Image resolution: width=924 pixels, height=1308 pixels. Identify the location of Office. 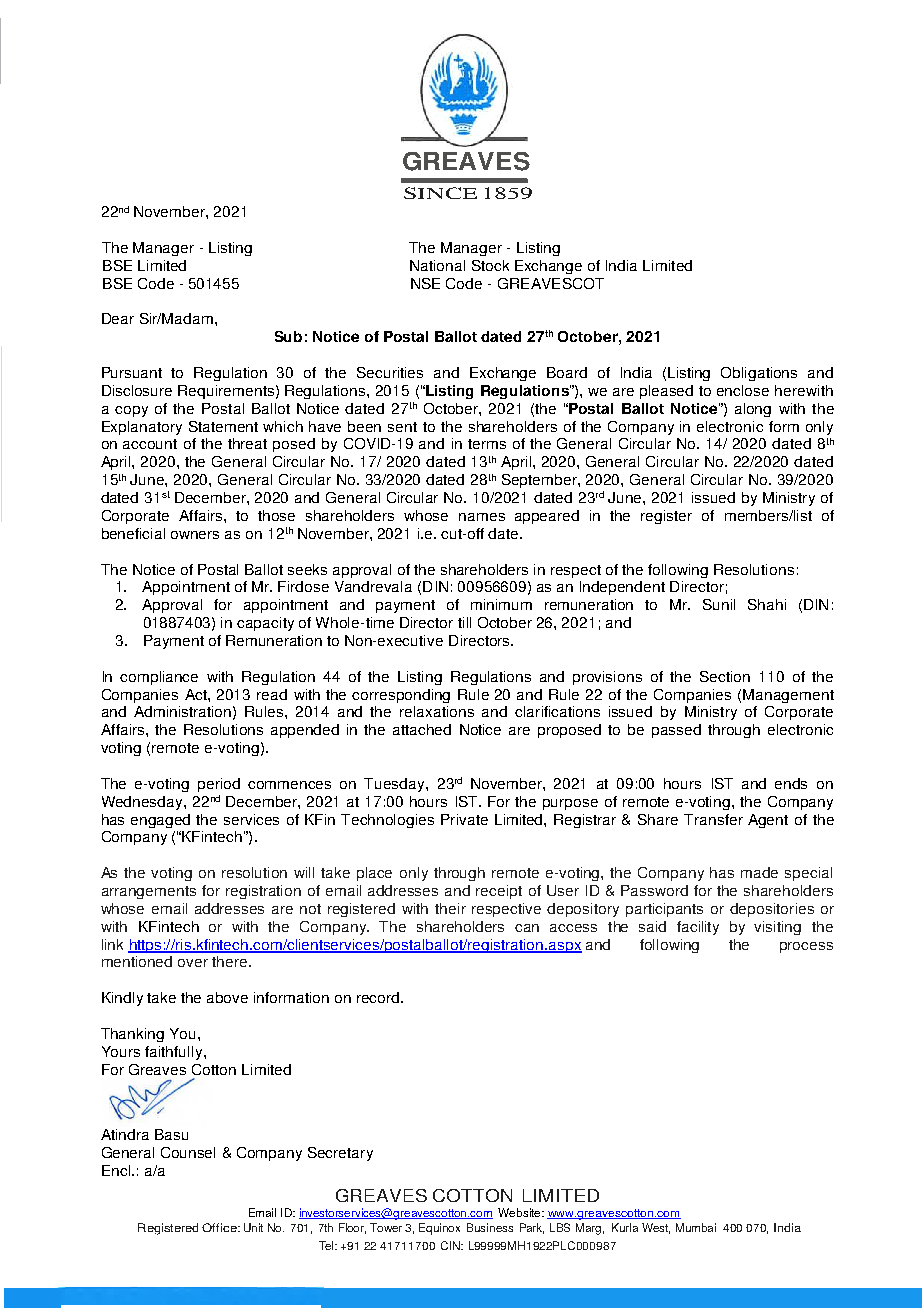
(220, 1227).
